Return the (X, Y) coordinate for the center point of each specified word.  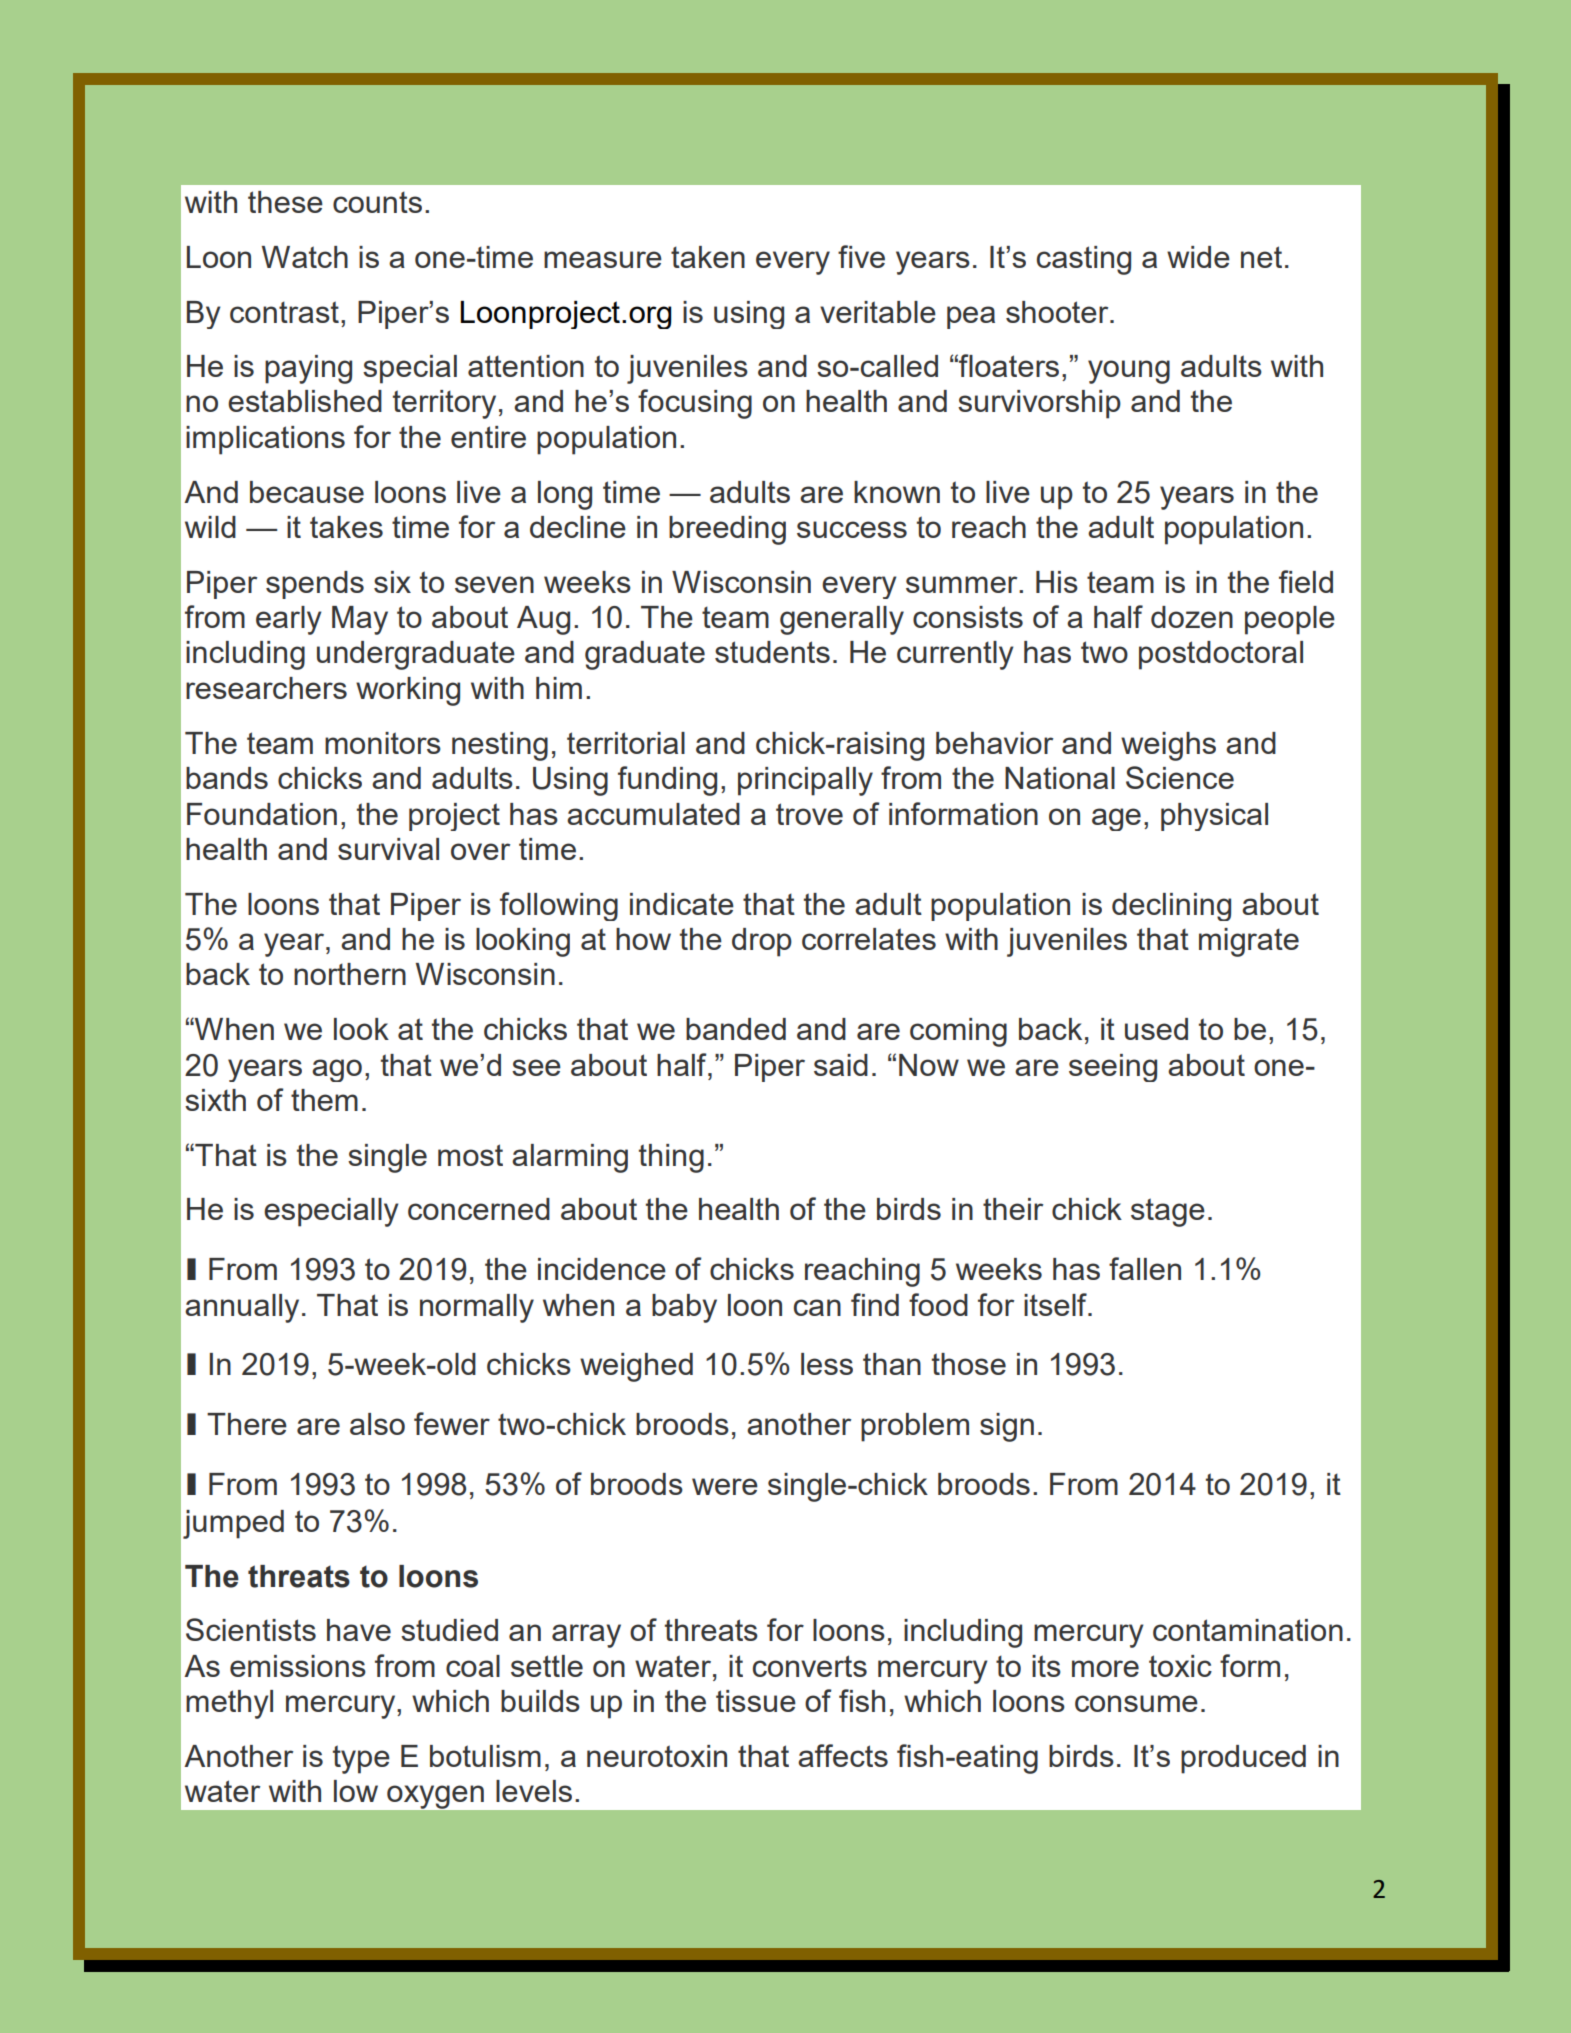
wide (1198, 257)
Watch (305, 257)
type (361, 1759)
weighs (1168, 746)
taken (708, 257)
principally (805, 781)
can (817, 1307)
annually (242, 1308)
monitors (383, 743)
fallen (1145, 1268)
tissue (756, 1701)
